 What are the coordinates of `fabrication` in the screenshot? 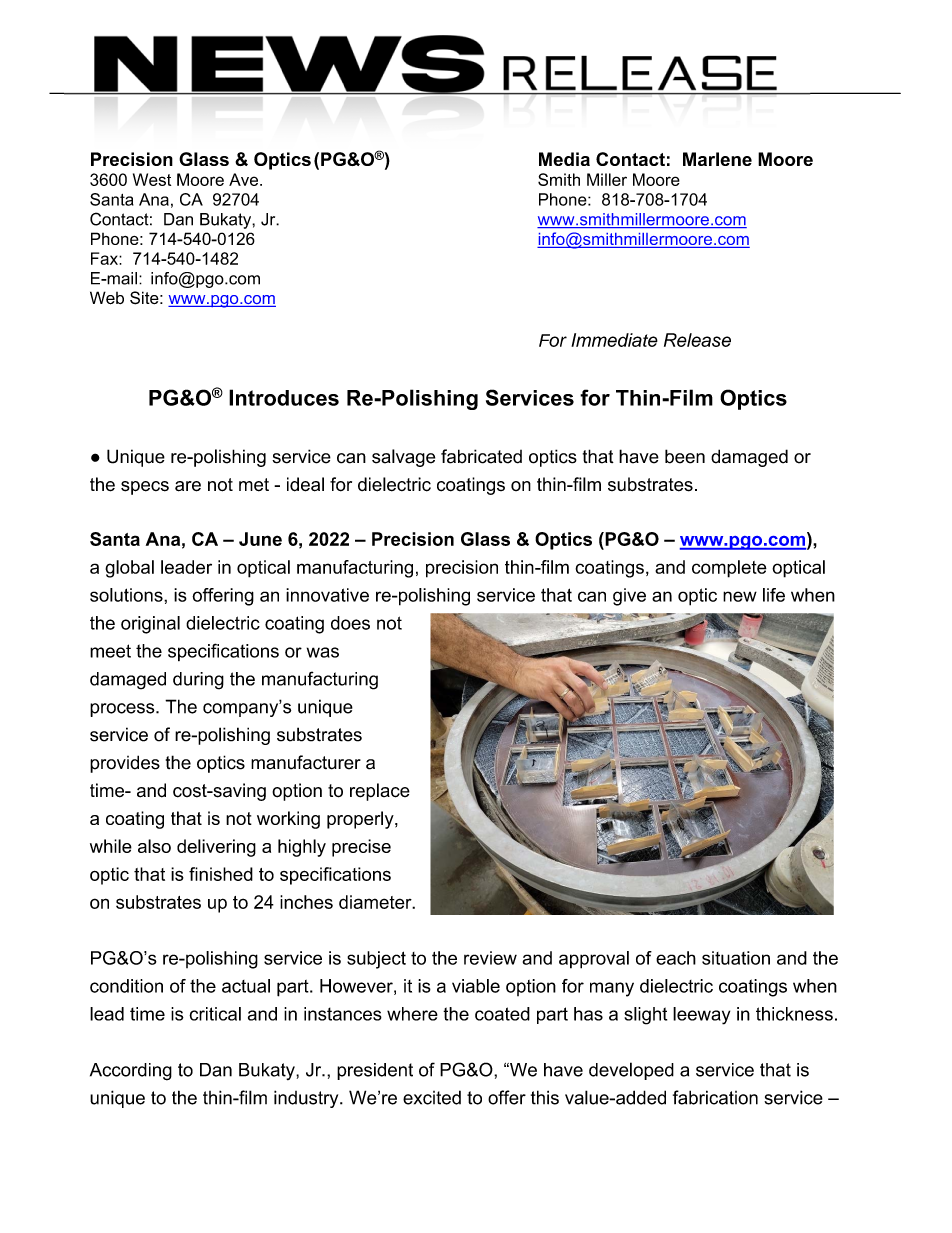 It's located at (715, 1097).
